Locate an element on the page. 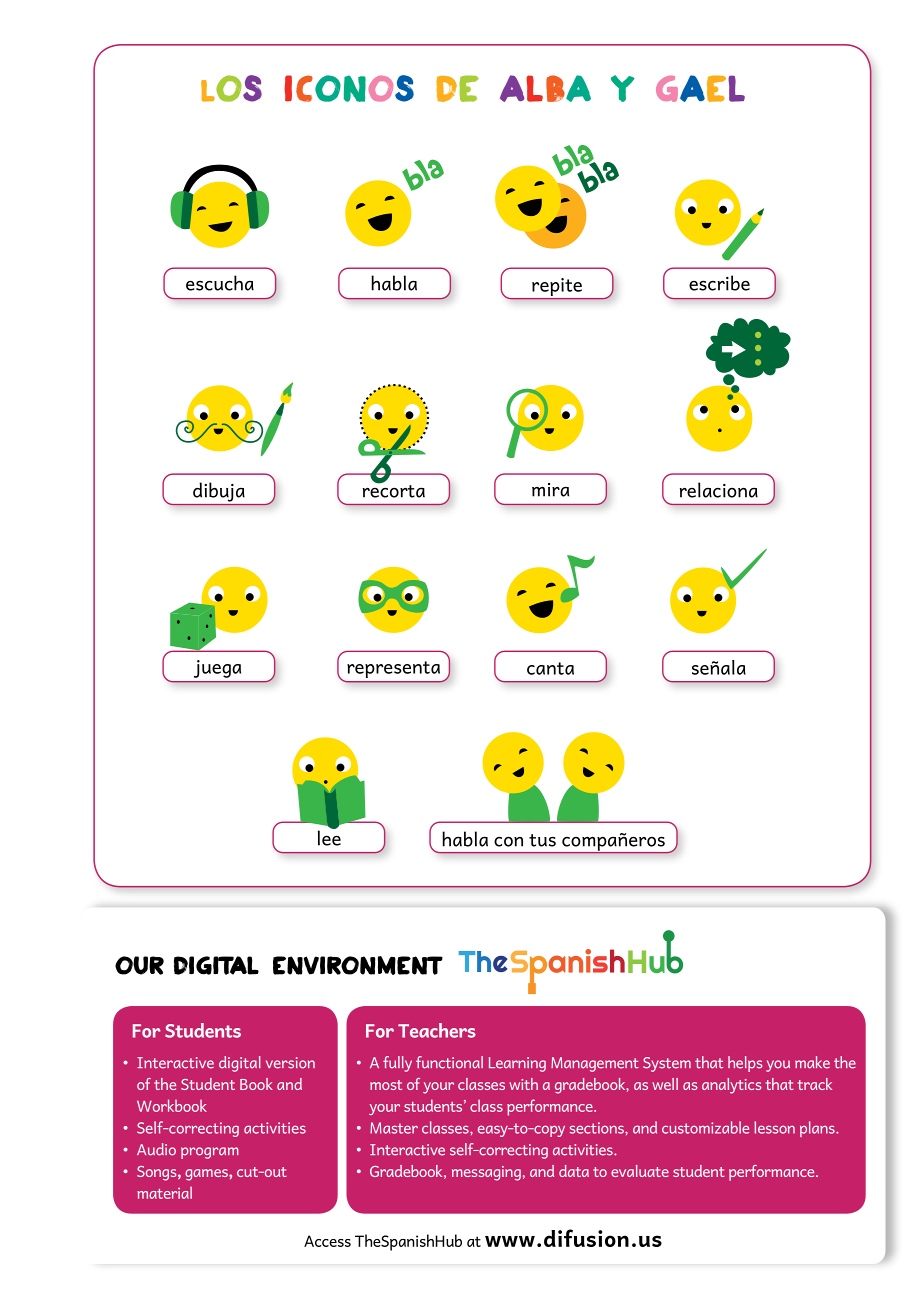 This image has height=1308, width=924. mira is located at coordinates (550, 490).
